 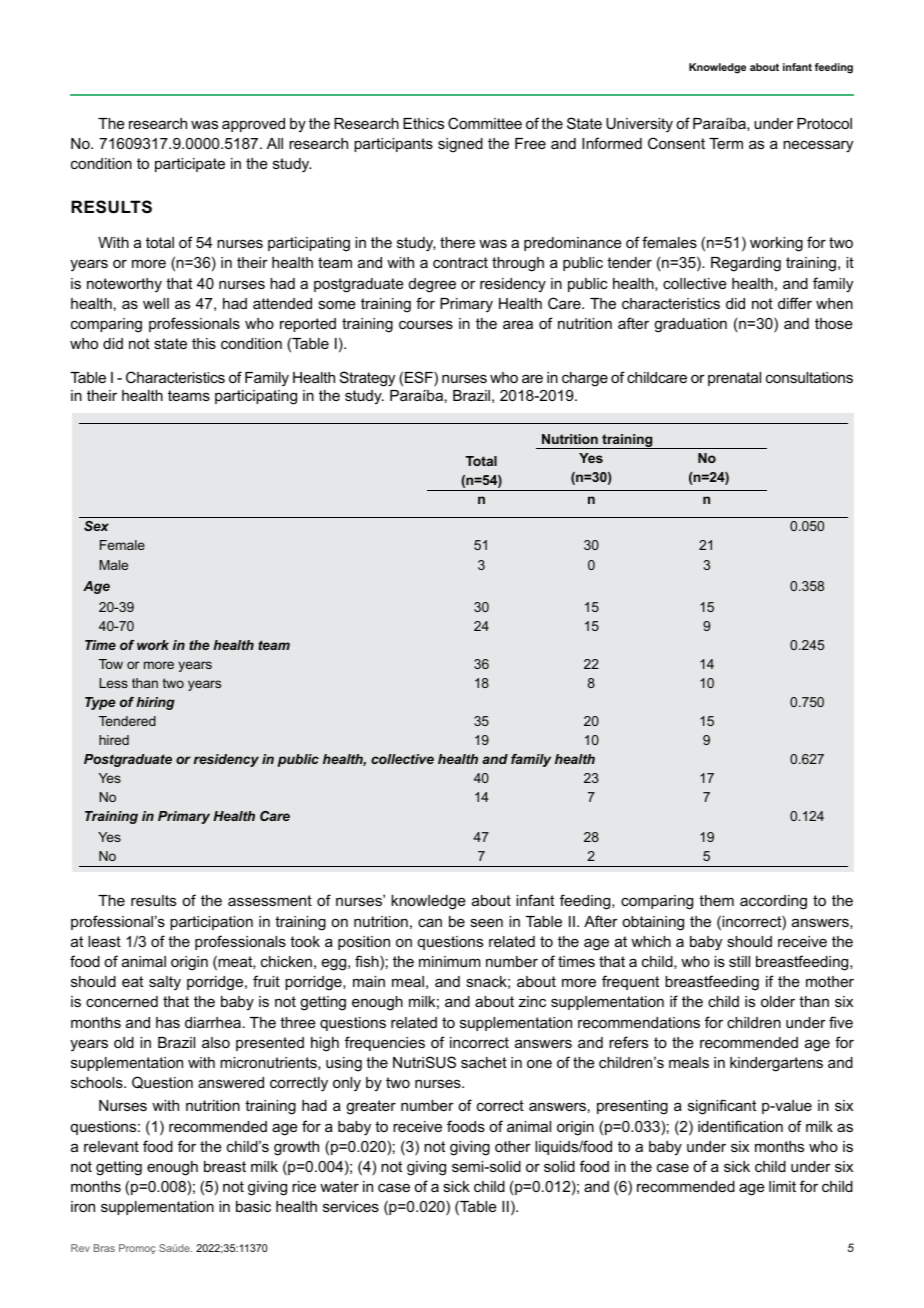 I want to click on participation, so click(x=211, y=923).
